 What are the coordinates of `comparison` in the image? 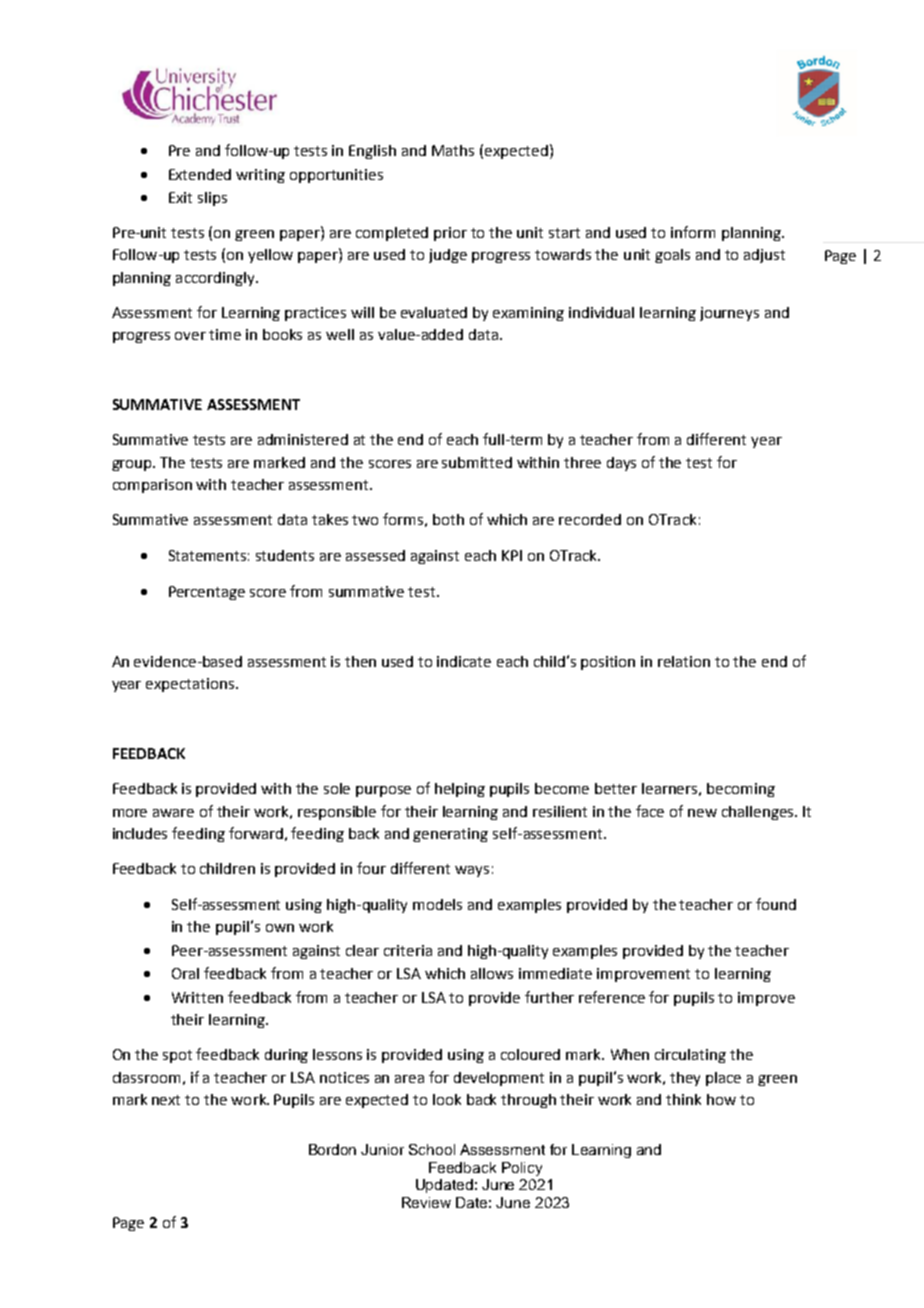 It's located at (152, 486).
